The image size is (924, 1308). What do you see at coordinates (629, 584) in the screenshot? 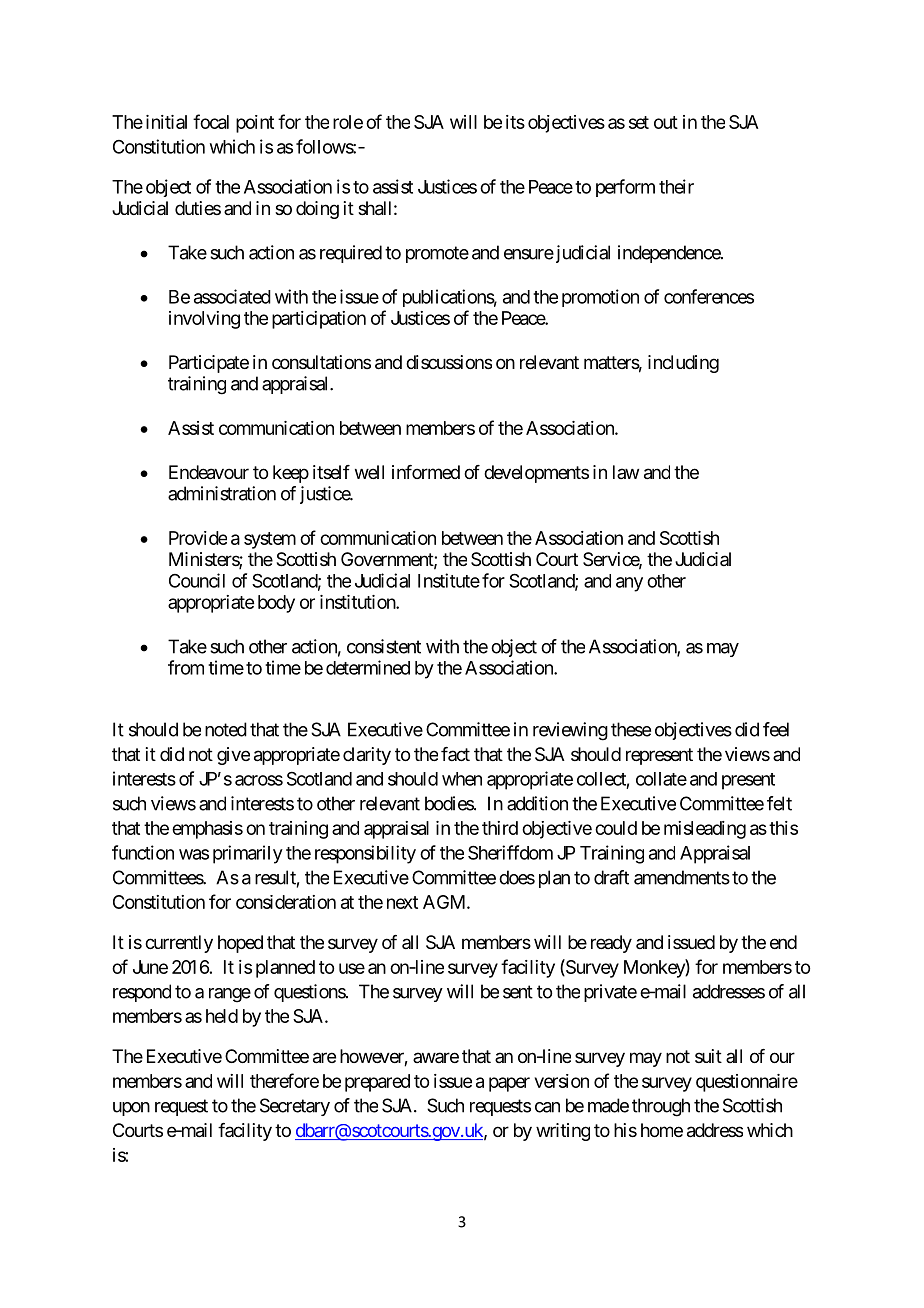
I see `any` at bounding box center [629, 584].
